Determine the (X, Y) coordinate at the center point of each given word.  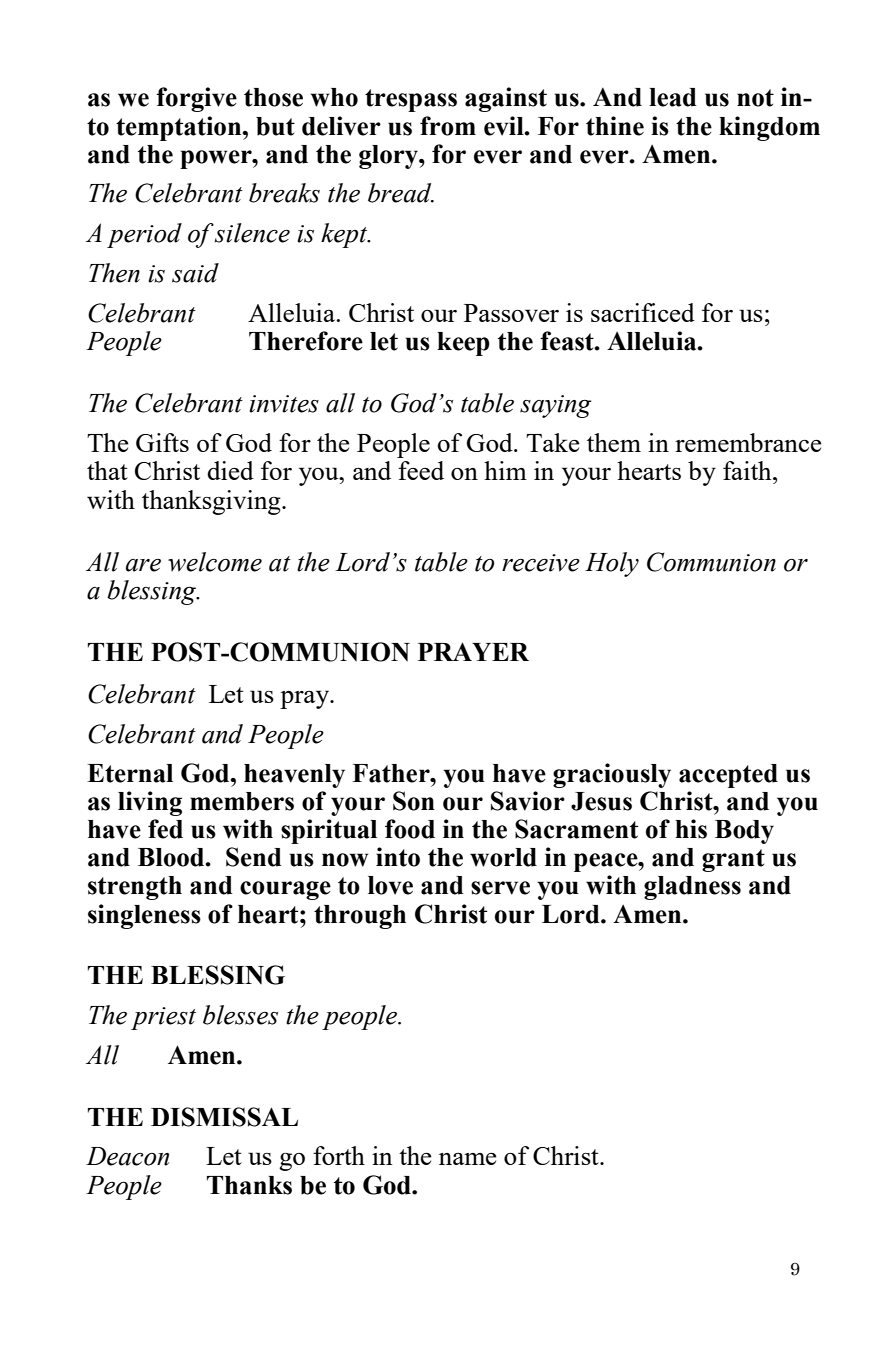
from (448, 126)
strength (135, 888)
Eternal (130, 773)
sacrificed (643, 312)
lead (673, 97)
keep (463, 344)
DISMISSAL (224, 1117)
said (195, 273)
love (390, 885)
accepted (728, 776)
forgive (196, 99)
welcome (215, 562)
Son (414, 801)
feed (421, 470)
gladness (692, 888)
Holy (612, 564)
